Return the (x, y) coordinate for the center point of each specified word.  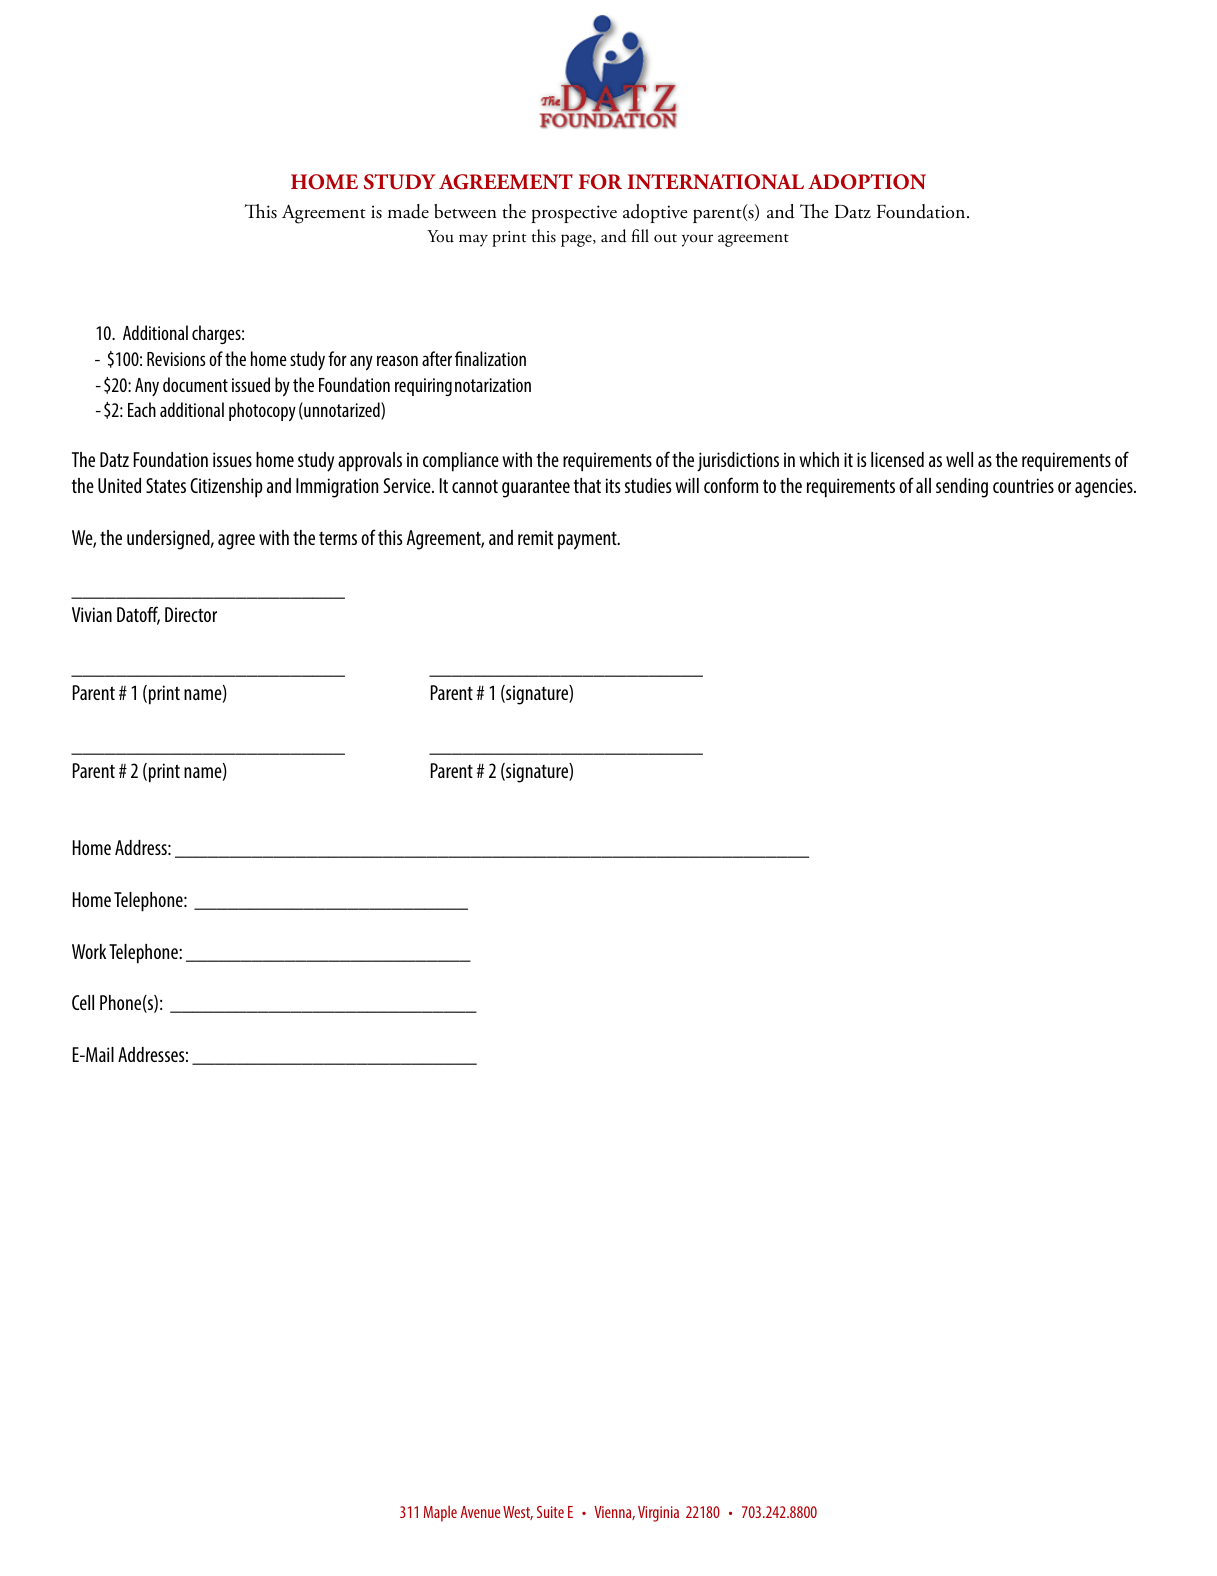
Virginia (658, 1514)
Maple (440, 1513)
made (408, 211)
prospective (574, 214)
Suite (550, 1512)
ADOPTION (867, 182)
